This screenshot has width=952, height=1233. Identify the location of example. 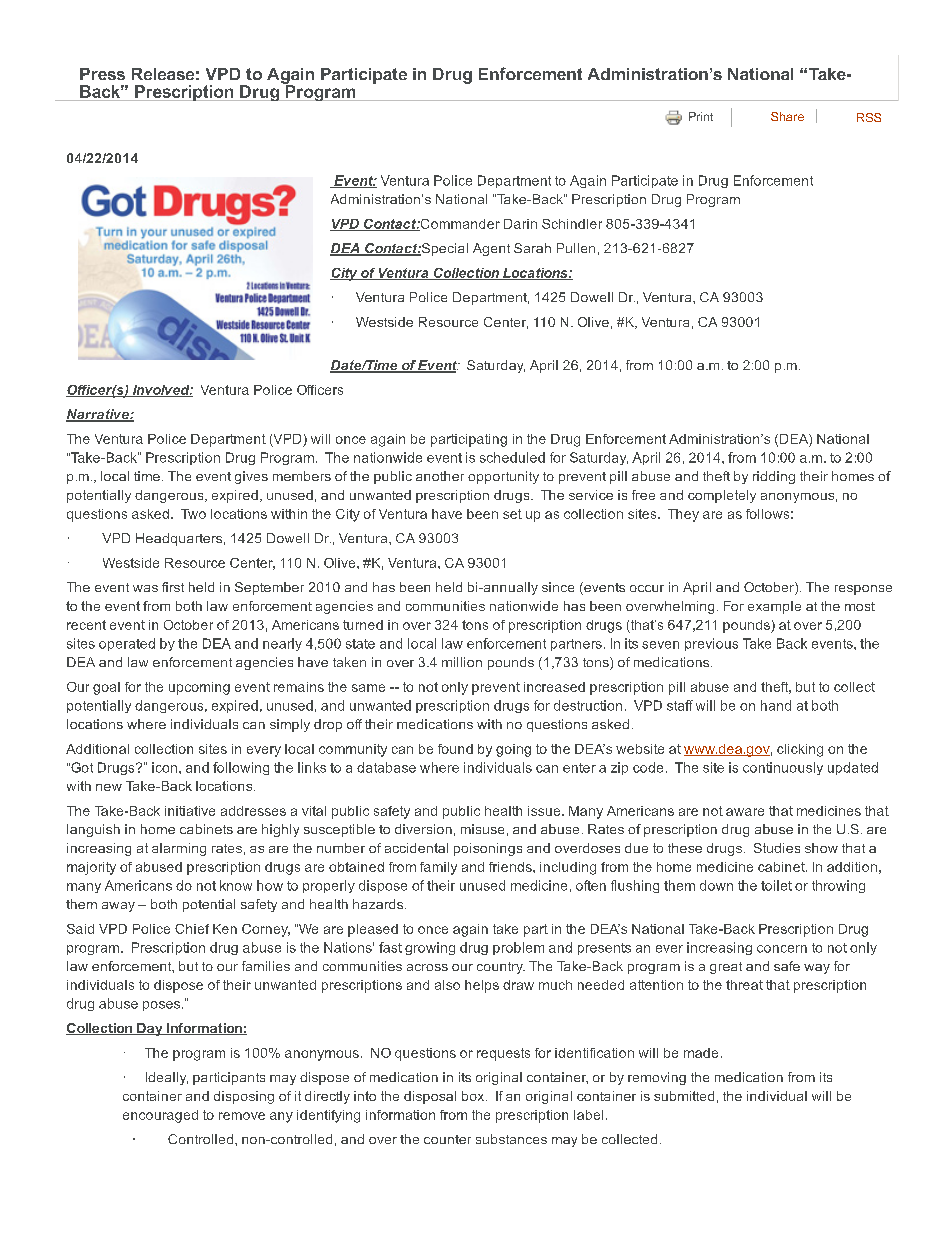
(774, 607).
